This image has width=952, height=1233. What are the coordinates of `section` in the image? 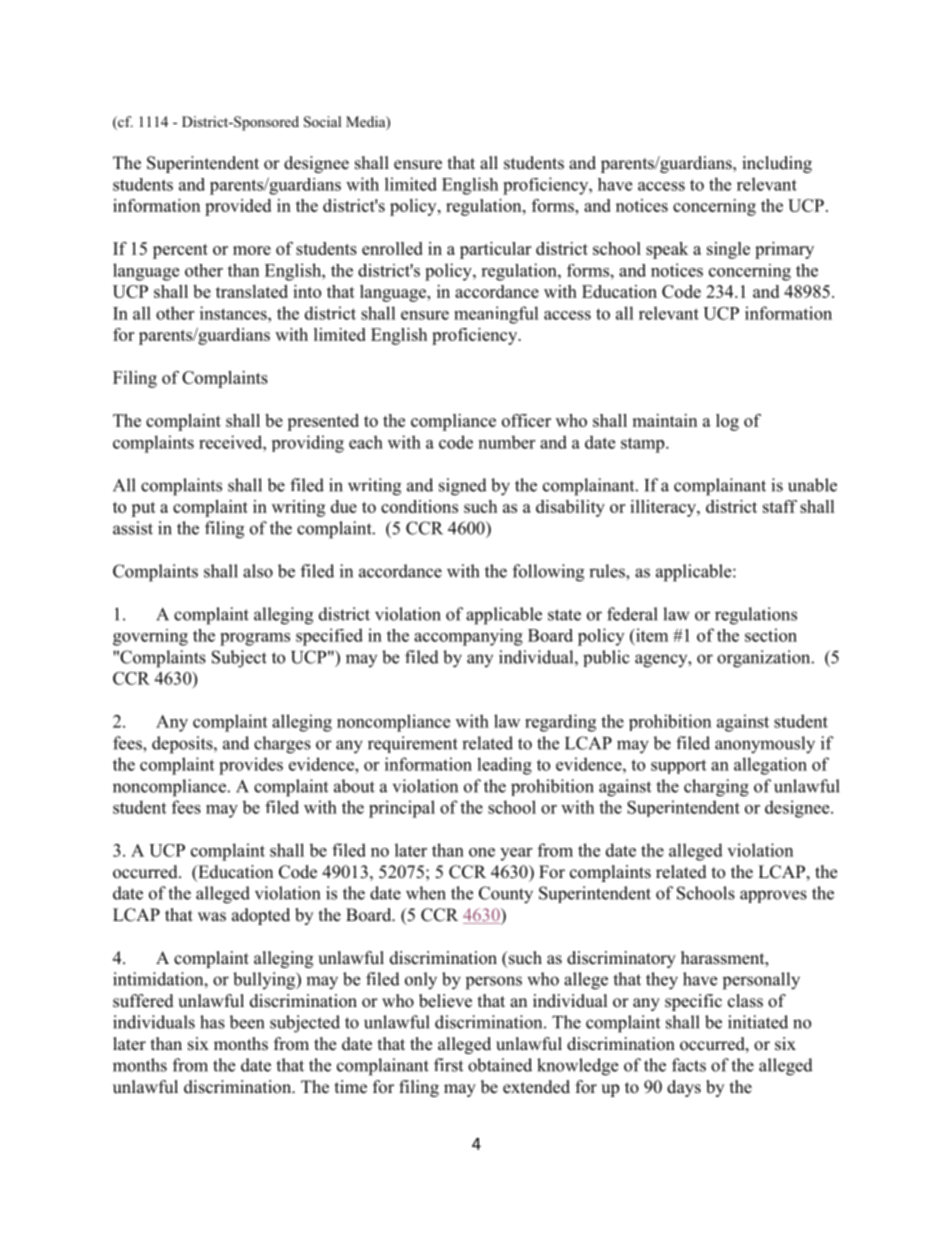 It's located at (771, 635).
